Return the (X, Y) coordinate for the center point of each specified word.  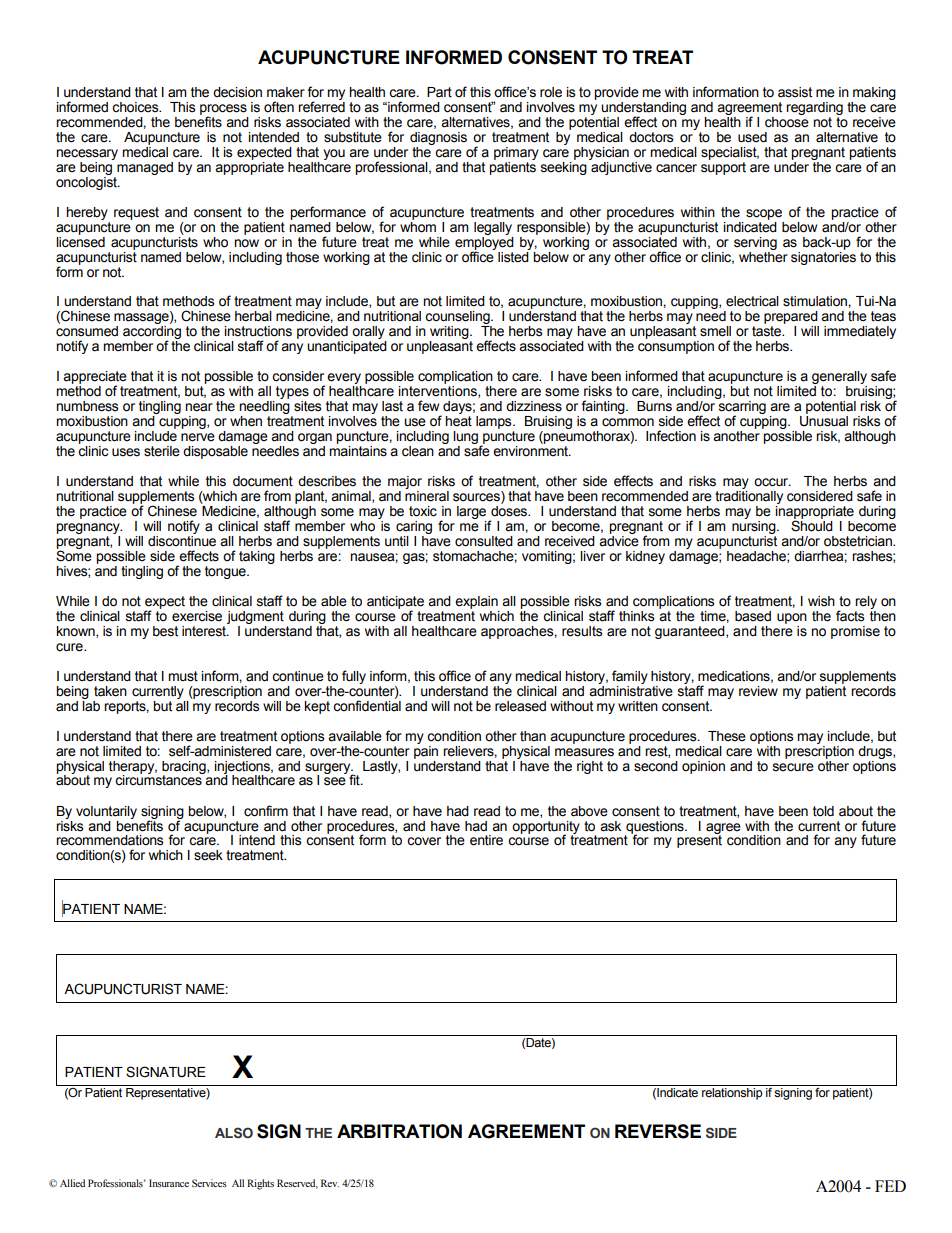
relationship (732, 1094)
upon (792, 618)
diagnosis (438, 138)
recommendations (109, 840)
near (199, 407)
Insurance (169, 1183)
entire (486, 840)
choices (136, 107)
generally (839, 379)
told (823, 811)
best (165, 631)
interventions (439, 392)
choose (787, 121)
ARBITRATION (399, 1131)
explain (476, 602)
